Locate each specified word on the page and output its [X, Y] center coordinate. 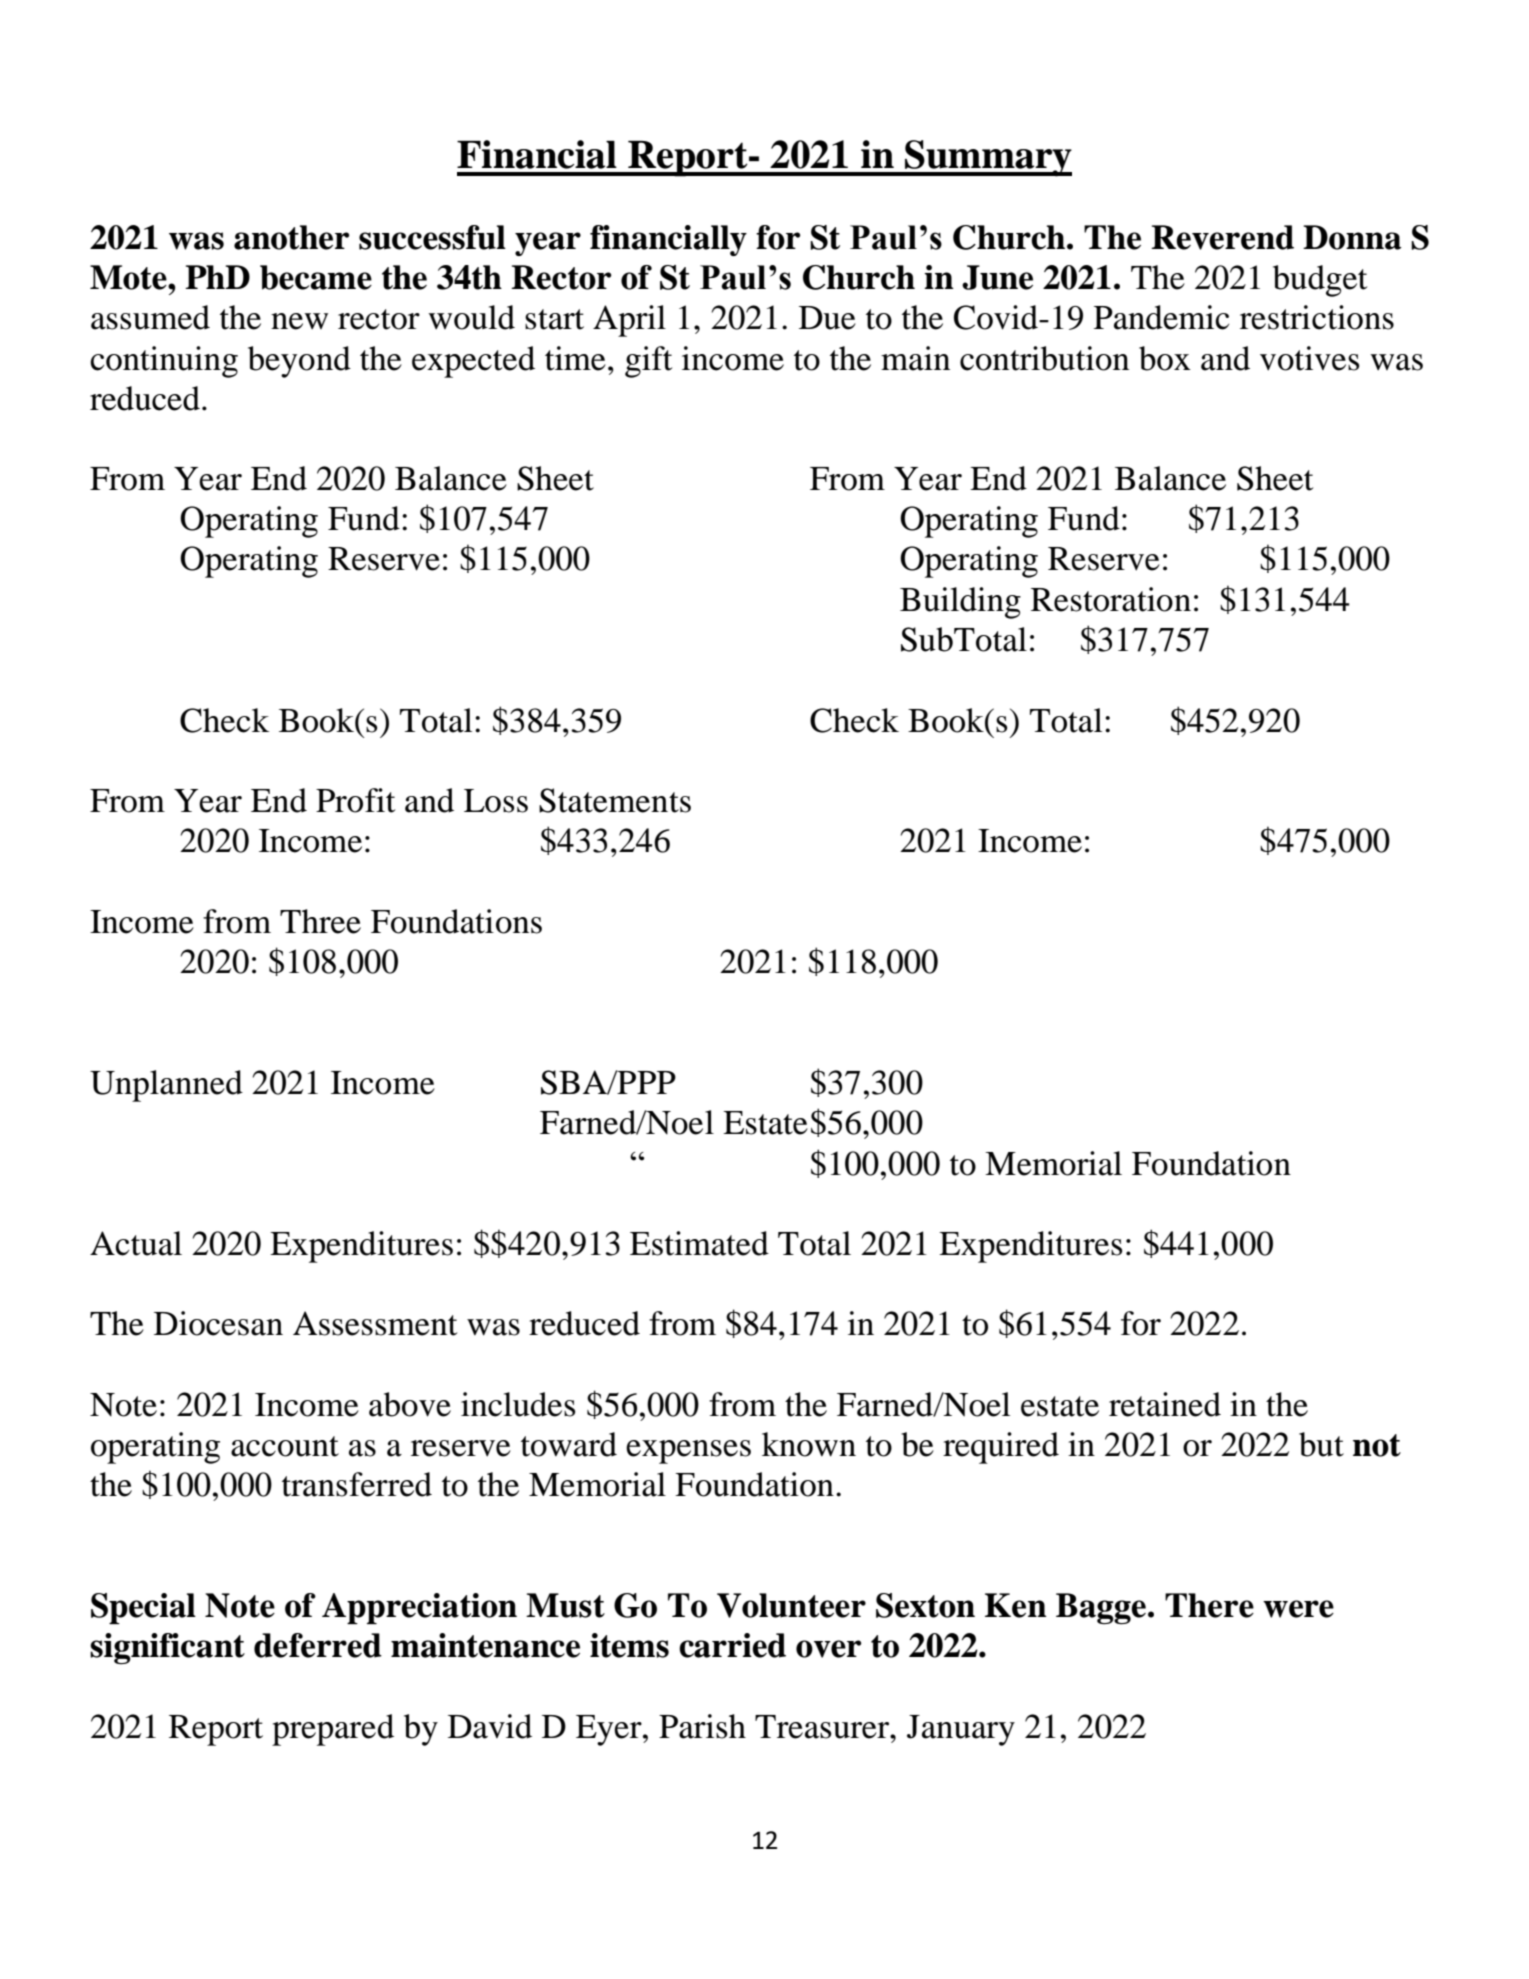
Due [827, 318]
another [291, 237]
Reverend [1222, 237]
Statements [615, 800]
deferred [318, 1645]
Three [320, 921]
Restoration [1111, 599]
